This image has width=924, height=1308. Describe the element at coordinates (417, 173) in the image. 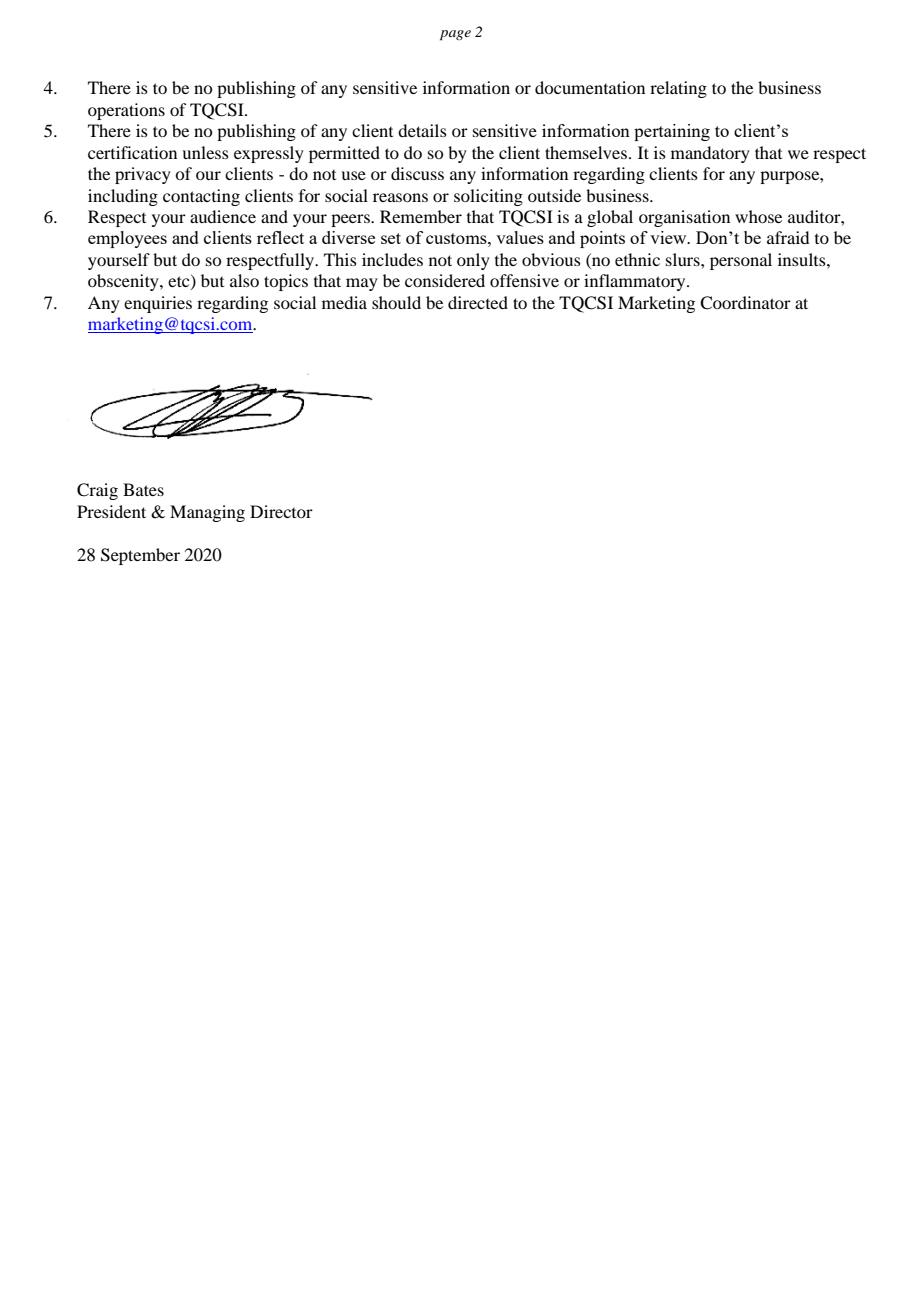

I see `discuss` at that location.
